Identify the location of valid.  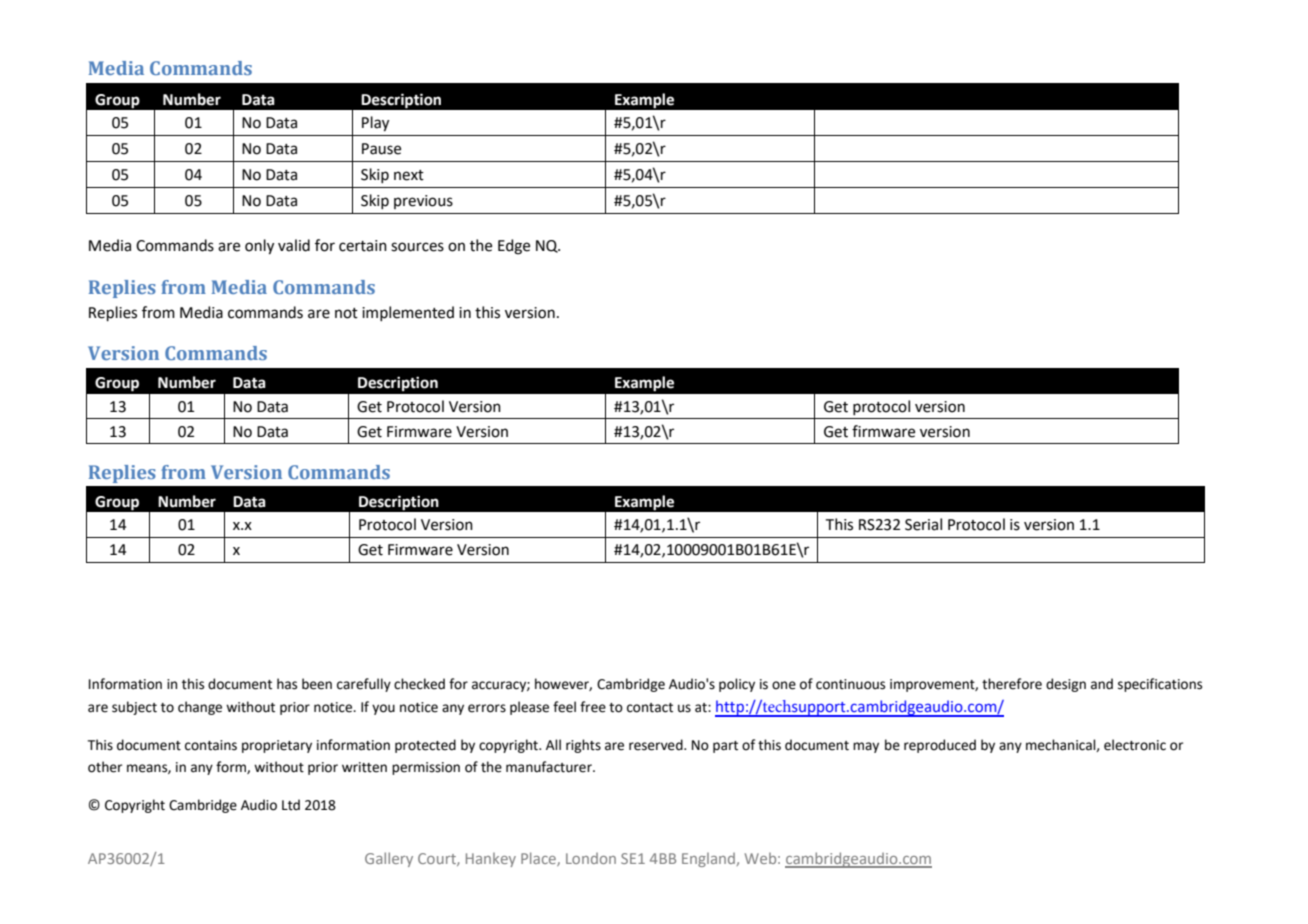
(294, 245).
